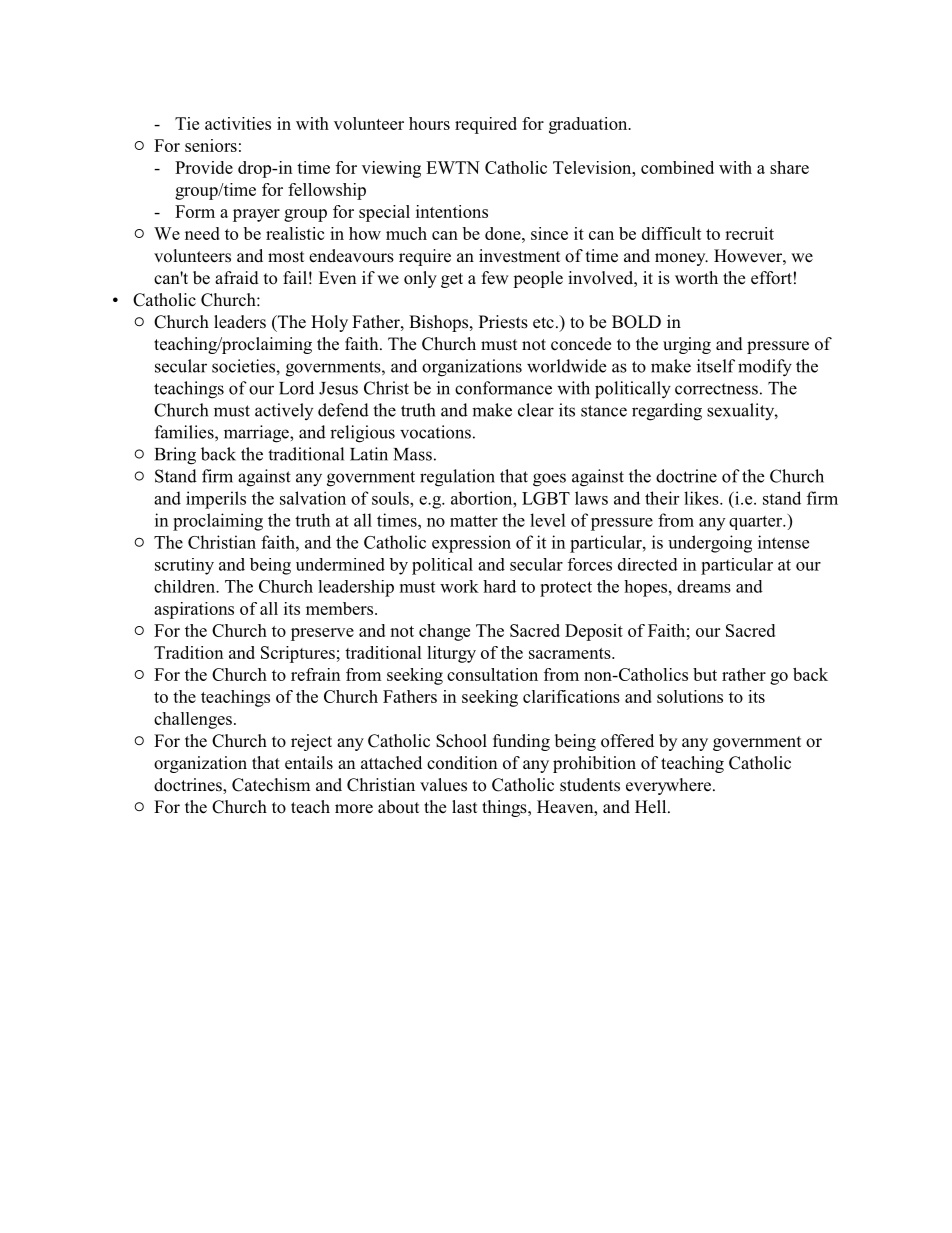 The width and height of the page is (952, 1233). I want to click on last, so click(464, 807).
